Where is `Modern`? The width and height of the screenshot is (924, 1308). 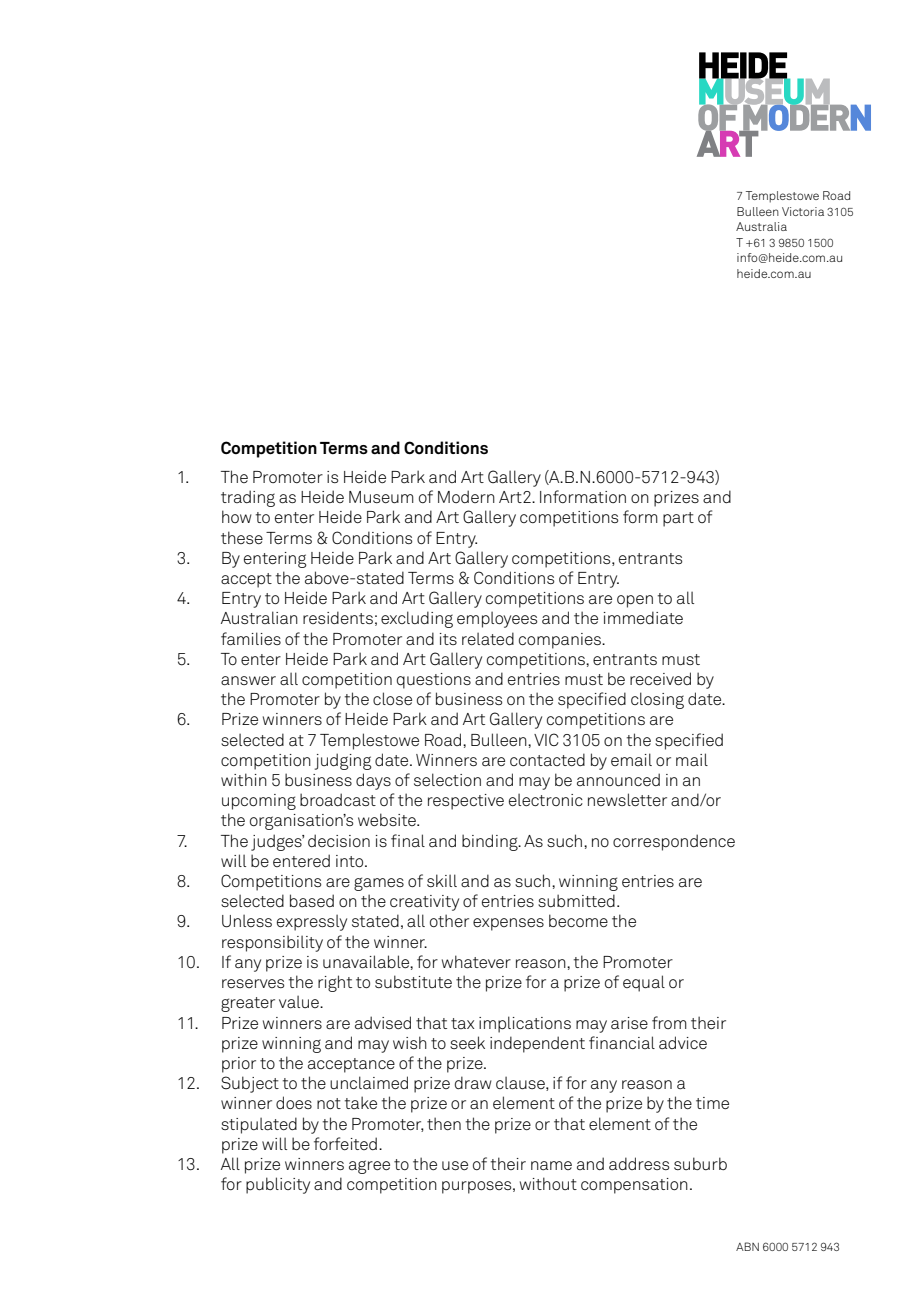
Modern is located at coordinates (466, 496).
